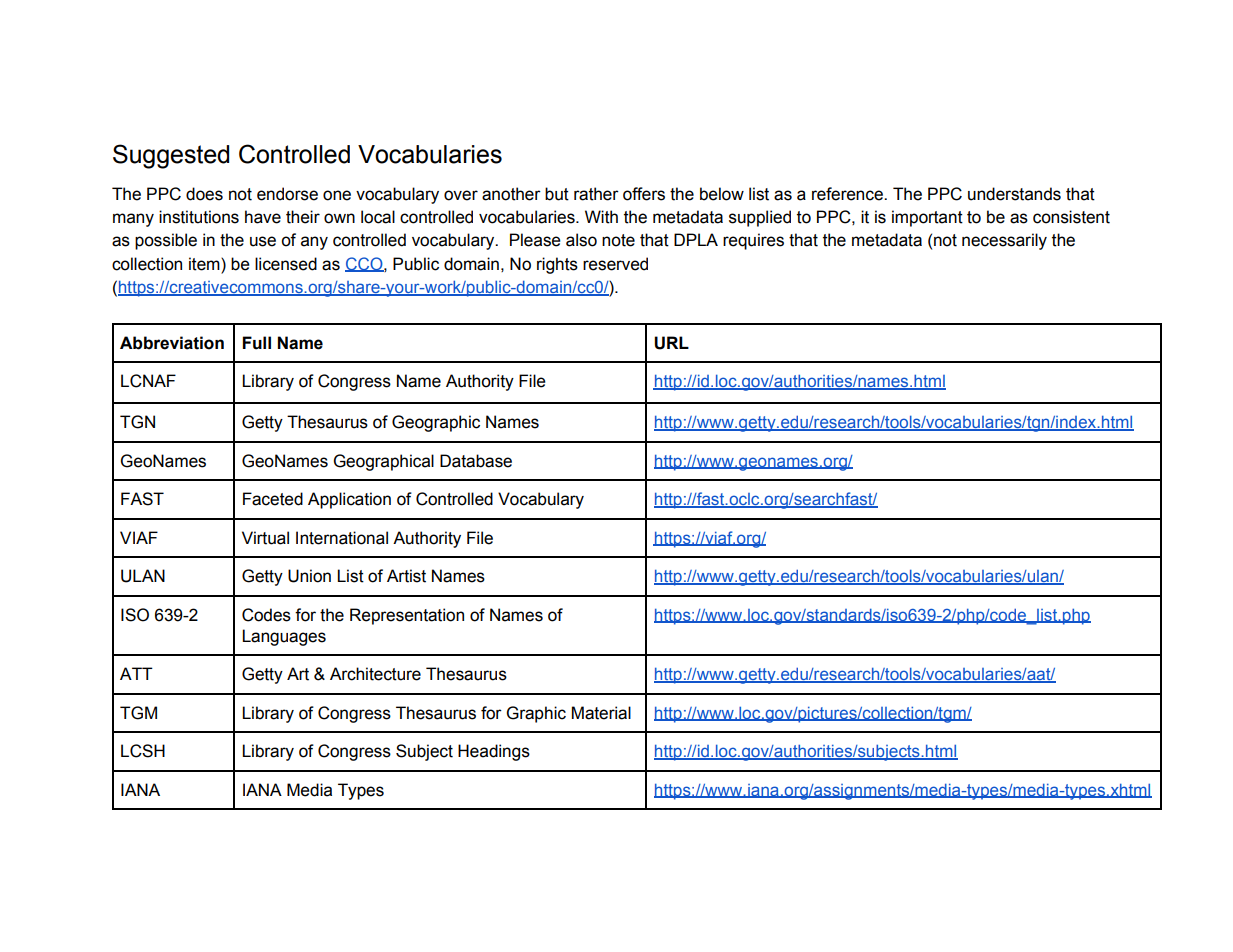  I want to click on rather, so click(596, 194).
